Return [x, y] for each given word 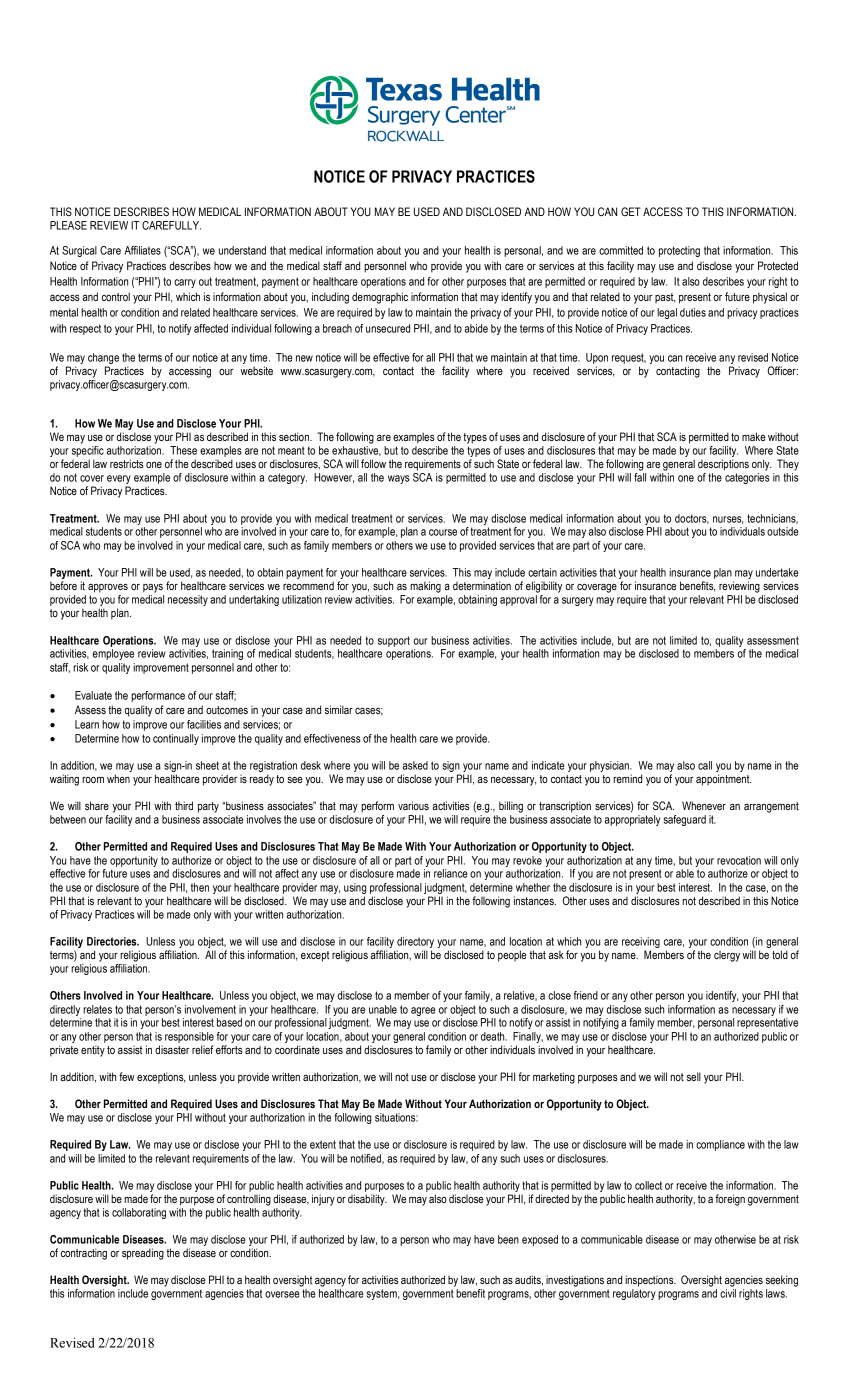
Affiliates [142, 250]
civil [728, 1293]
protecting [679, 251]
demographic [380, 298]
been [508, 1239]
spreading [143, 1254]
